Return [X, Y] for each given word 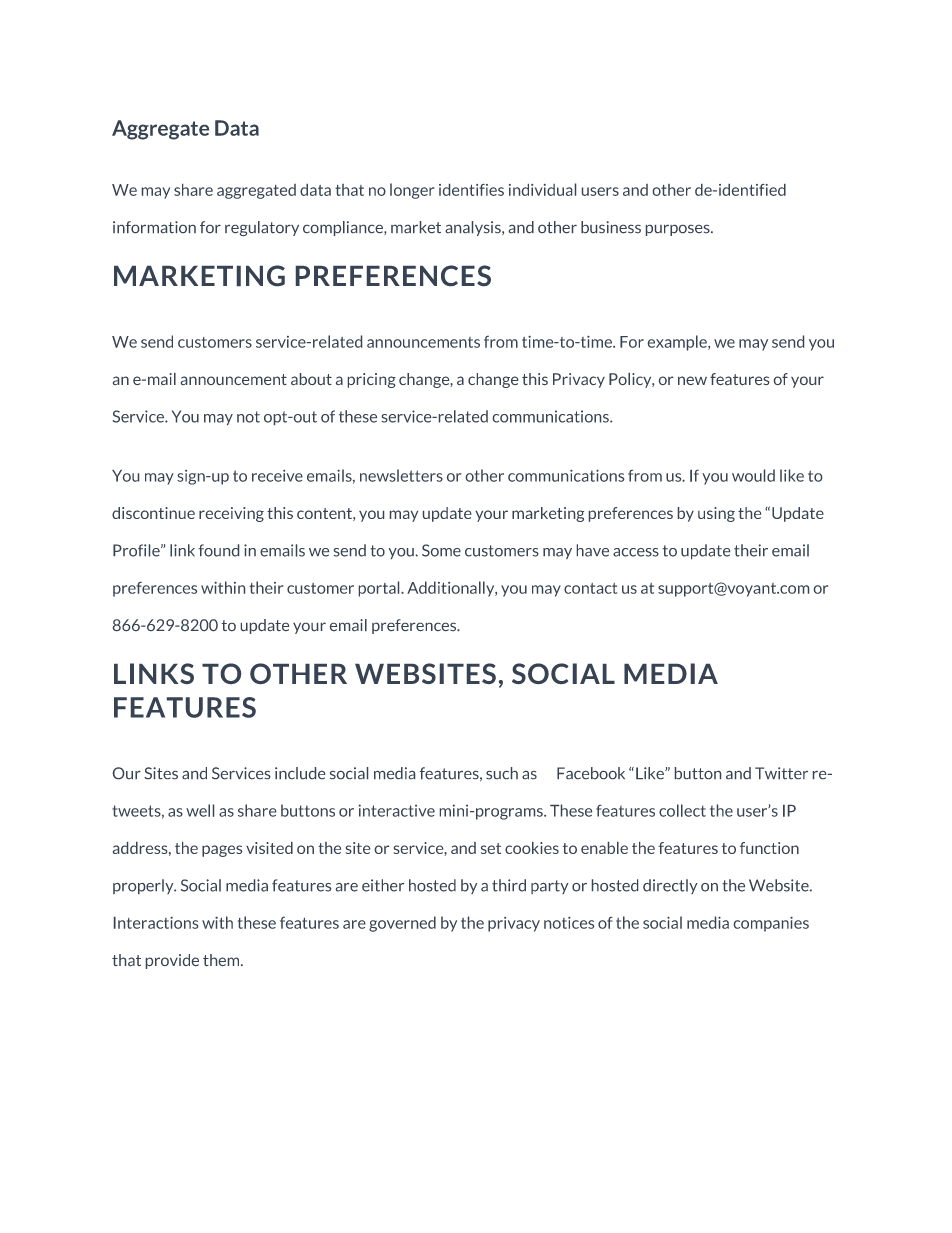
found [218, 550]
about [311, 379]
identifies [471, 190]
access [636, 552]
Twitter [781, 773]
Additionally [452, 589]
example [678, 343]
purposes [679, 230]
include [300, 773]
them [222, 960]
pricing [372, 380]
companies [771, 924]
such [502, 773]
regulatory [262, 228]
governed [402, 924]
